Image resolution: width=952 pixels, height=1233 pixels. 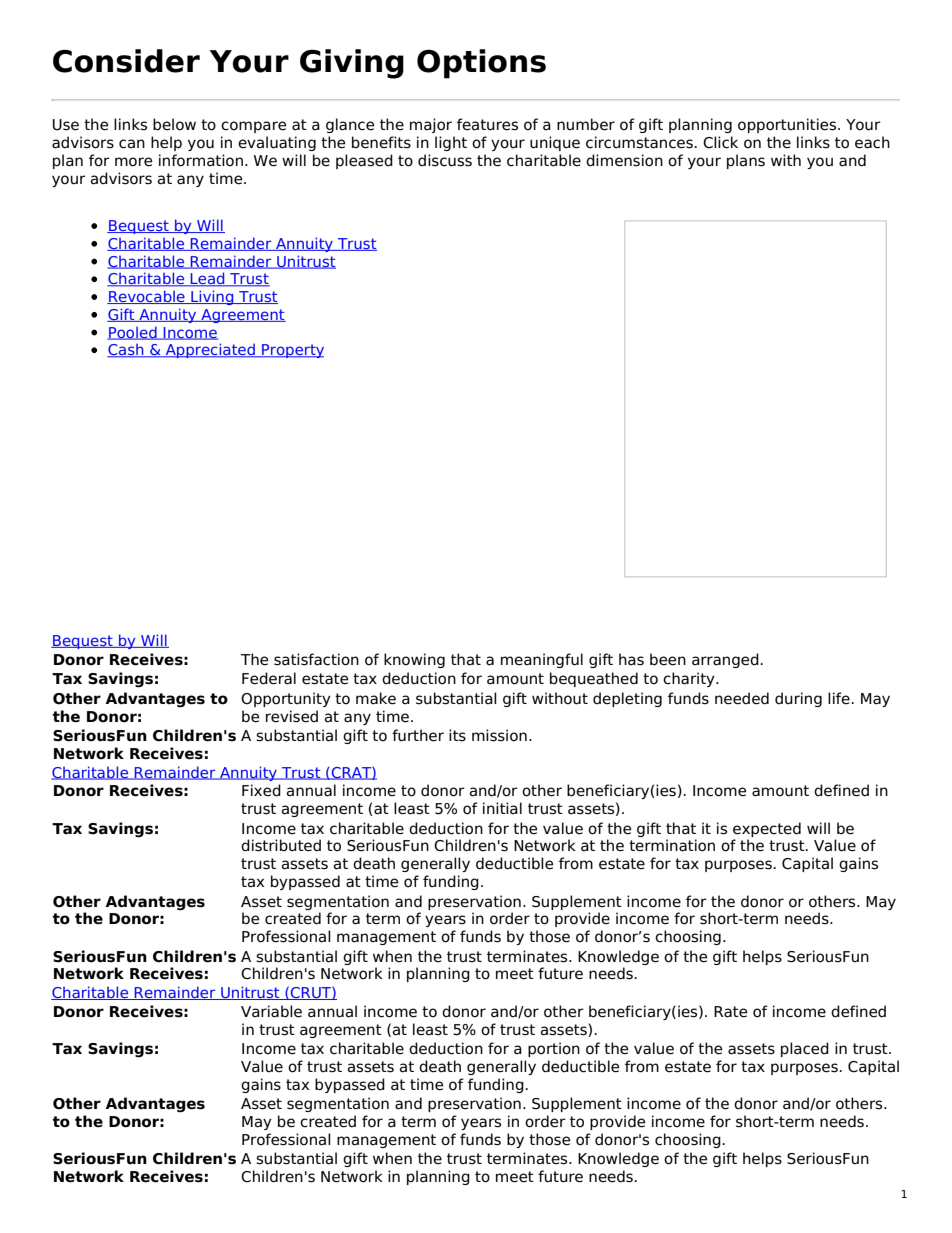 What do you see at coordinates (726, 660) in the screenshot?
I see `arranged` at bounding box center [726, 660].
